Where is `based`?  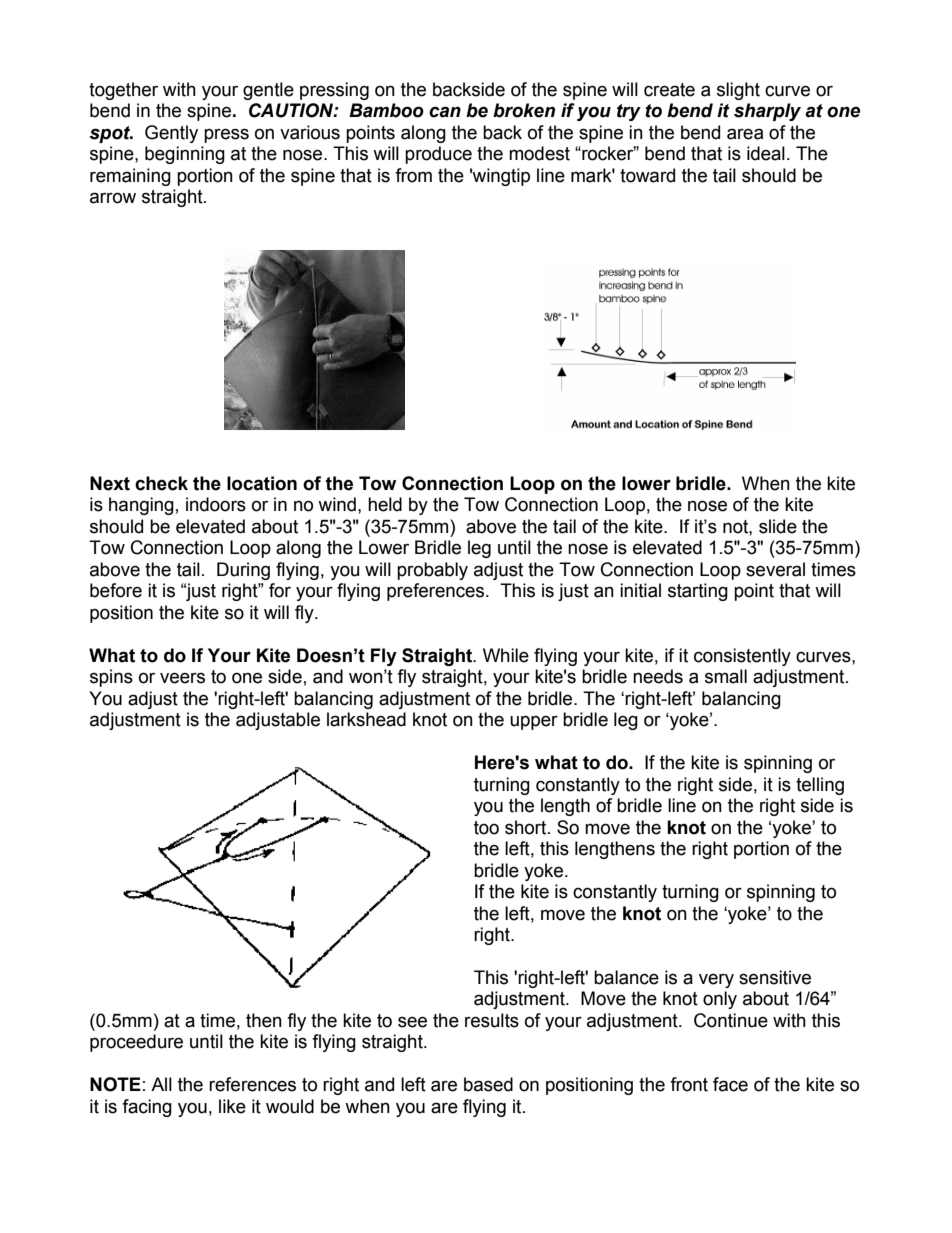
based is located at coordinates (488, 1084).
